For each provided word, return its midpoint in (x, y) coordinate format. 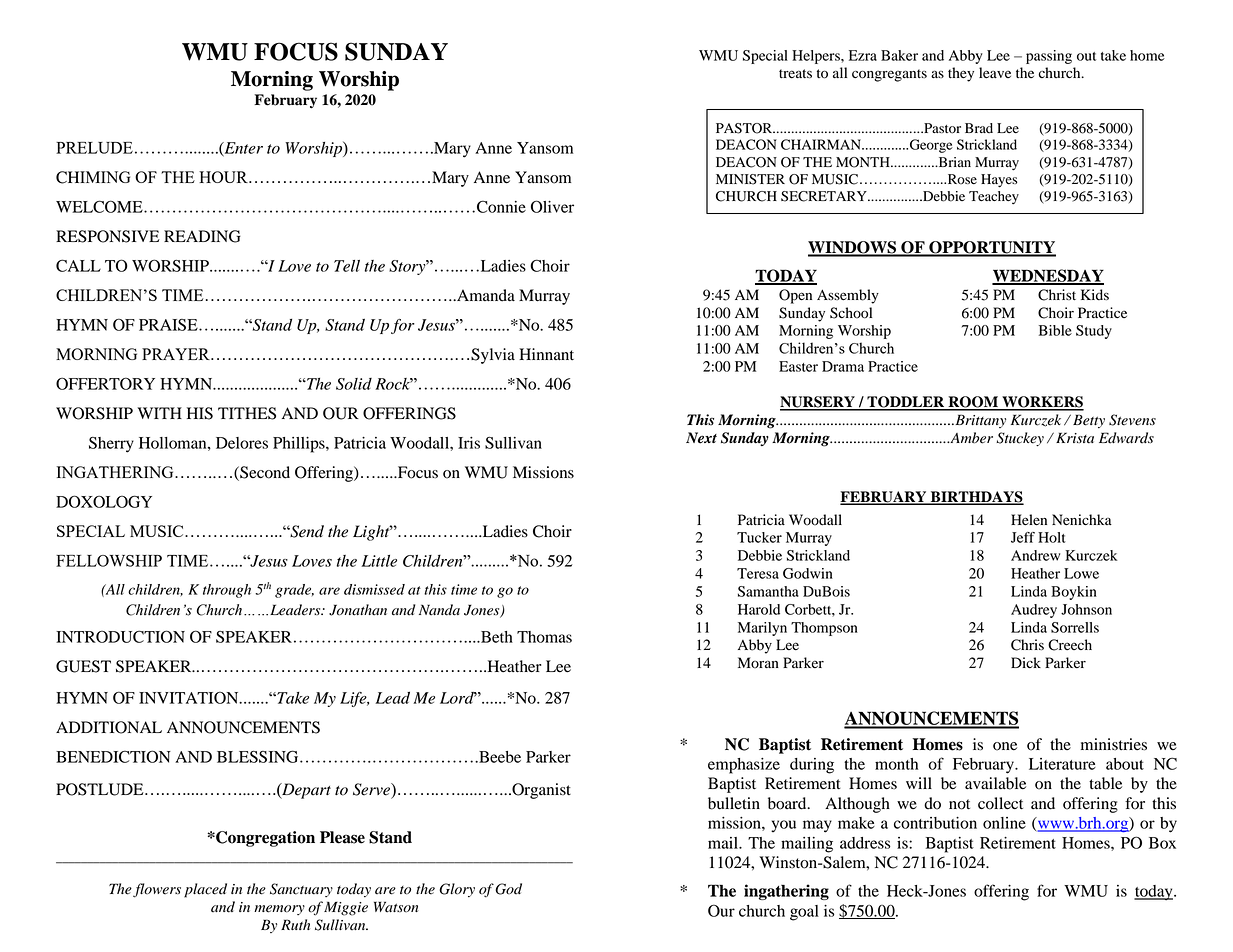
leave (995, 73)
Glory (457, 890)
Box (1162, 843)
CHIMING (93, 177)
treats (795, 74)
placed (205, 890)
